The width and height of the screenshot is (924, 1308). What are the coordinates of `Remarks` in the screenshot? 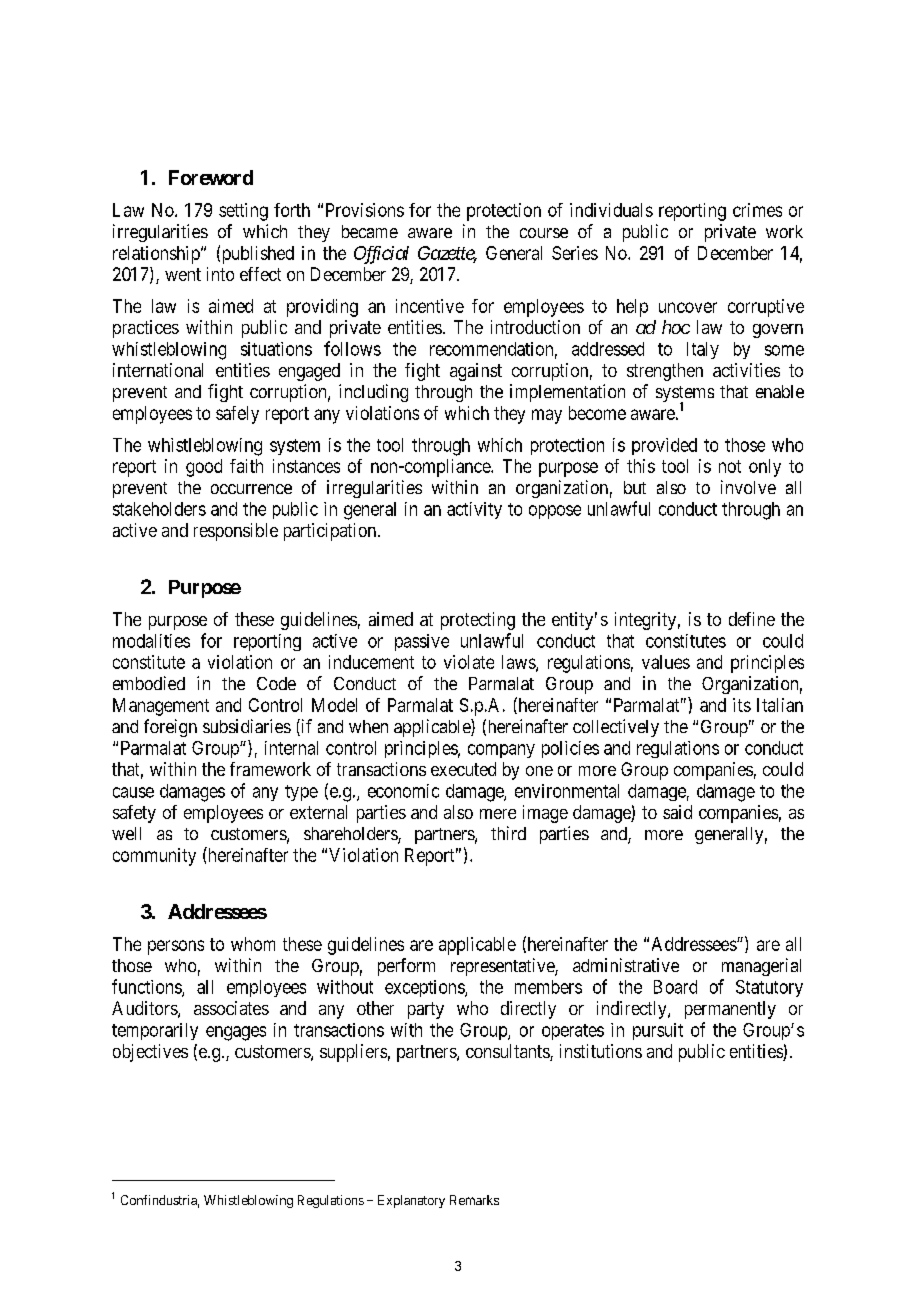 It's located at (474, 1200).
